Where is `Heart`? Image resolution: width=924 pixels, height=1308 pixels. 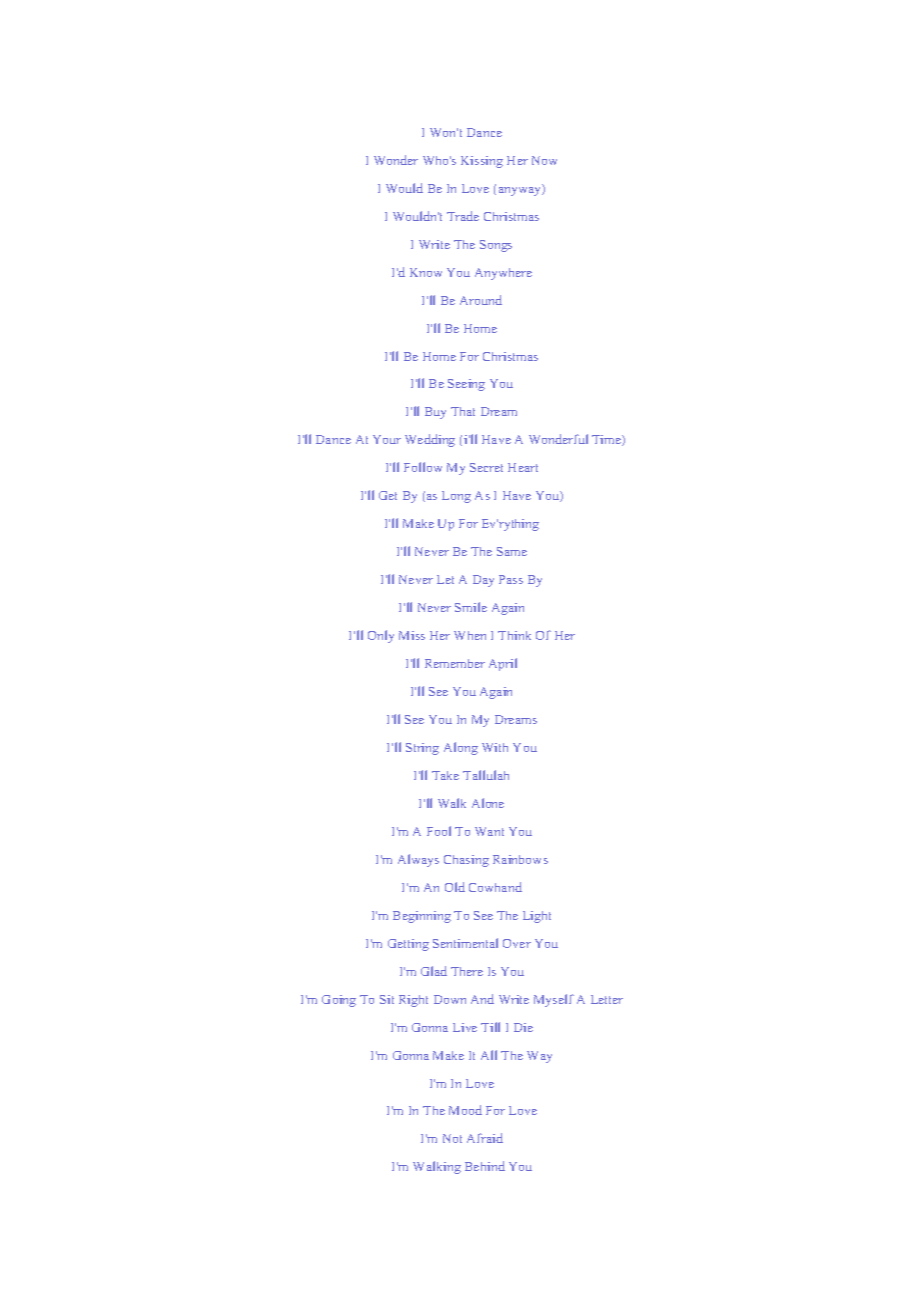
Heart is located at coordinates (523, 467).
